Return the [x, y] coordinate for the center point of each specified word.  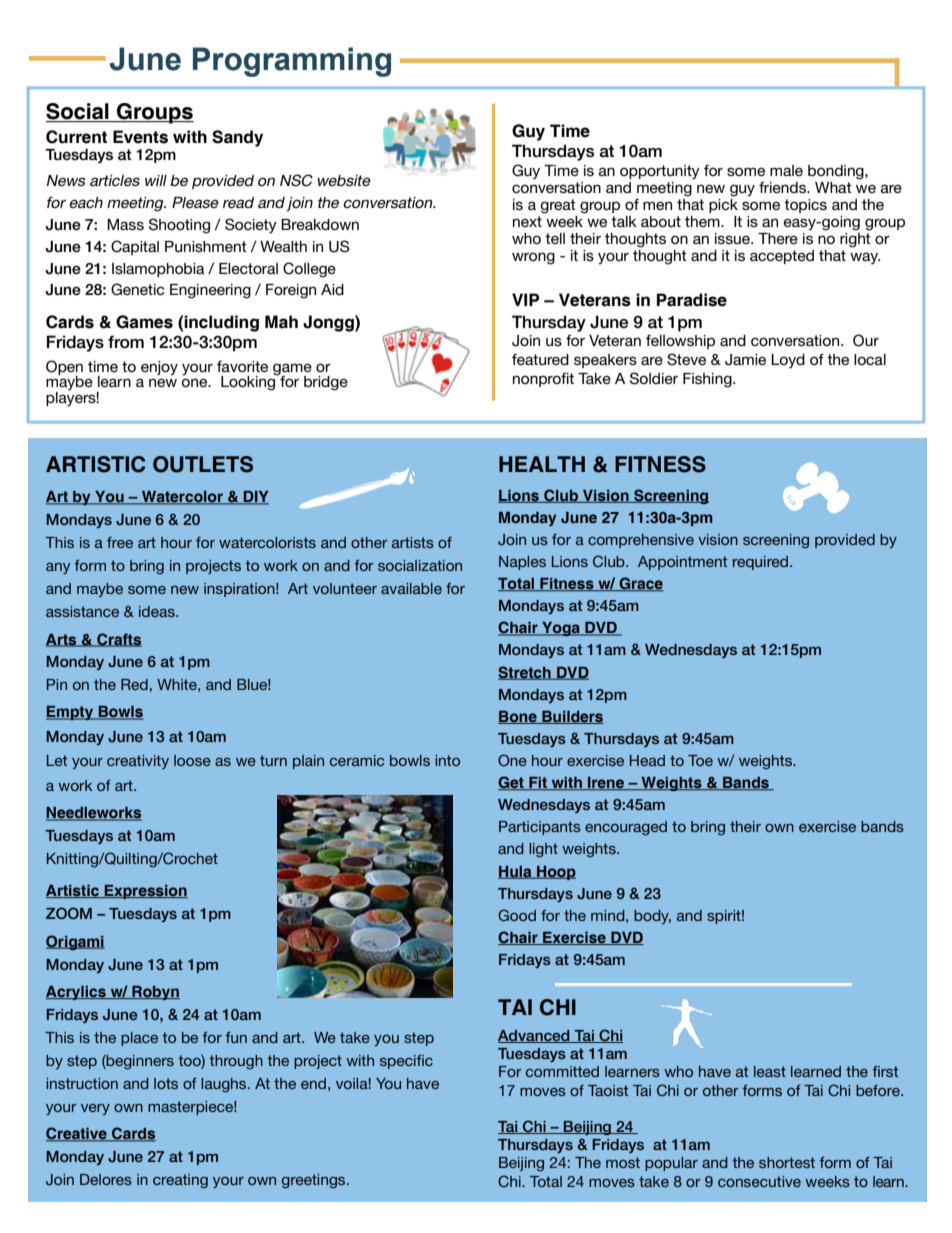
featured [540, 359]
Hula [516, 872]
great [558, 206]
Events [140, 137]
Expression [145, 892]
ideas [158, 611]
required [762, 563]
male [786, 170]
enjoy [159, 368]
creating [180, 1181]
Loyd [788, 361]
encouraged [626, 828]
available [411, 588]
